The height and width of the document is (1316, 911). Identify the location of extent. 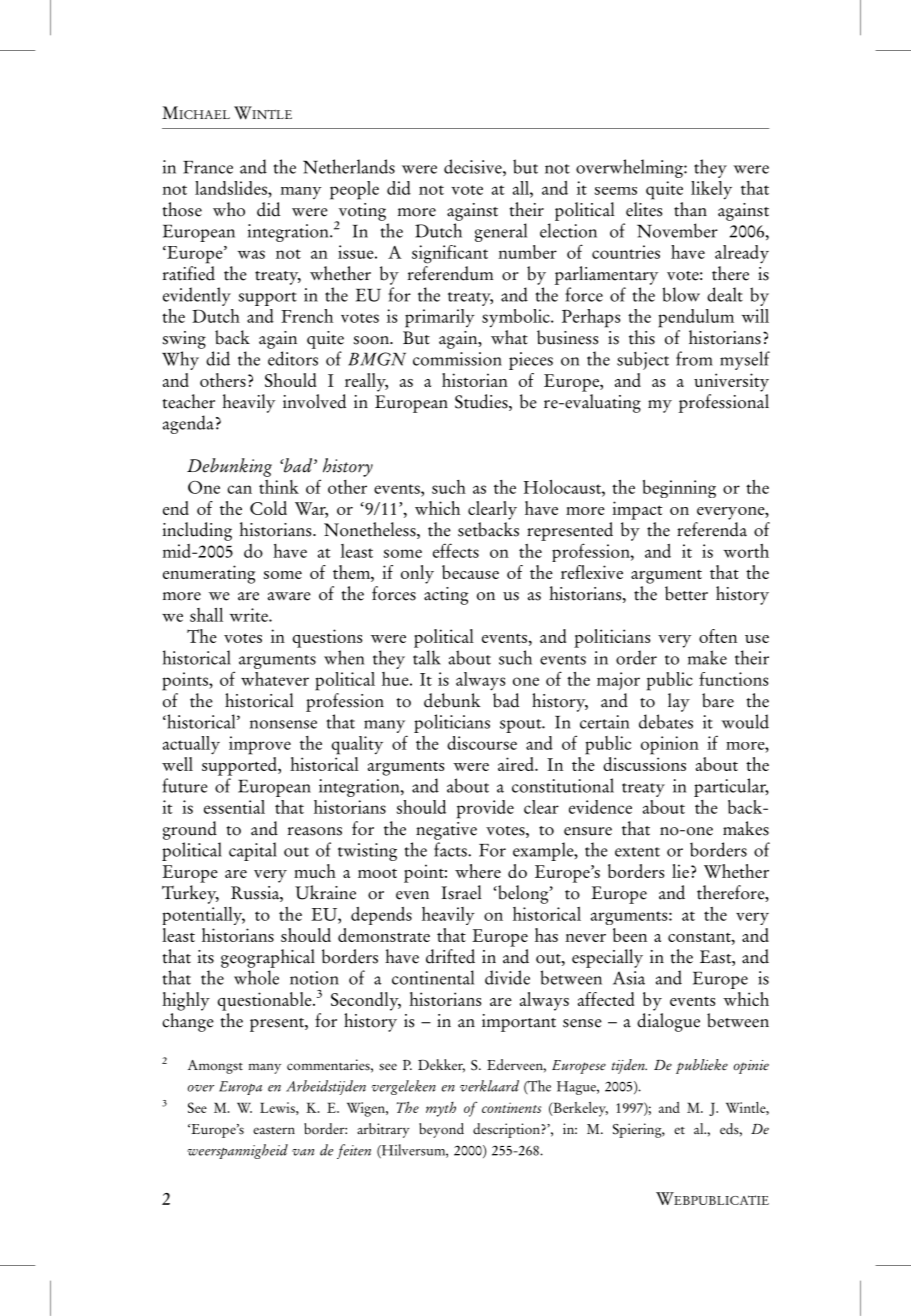
(637, 852).
